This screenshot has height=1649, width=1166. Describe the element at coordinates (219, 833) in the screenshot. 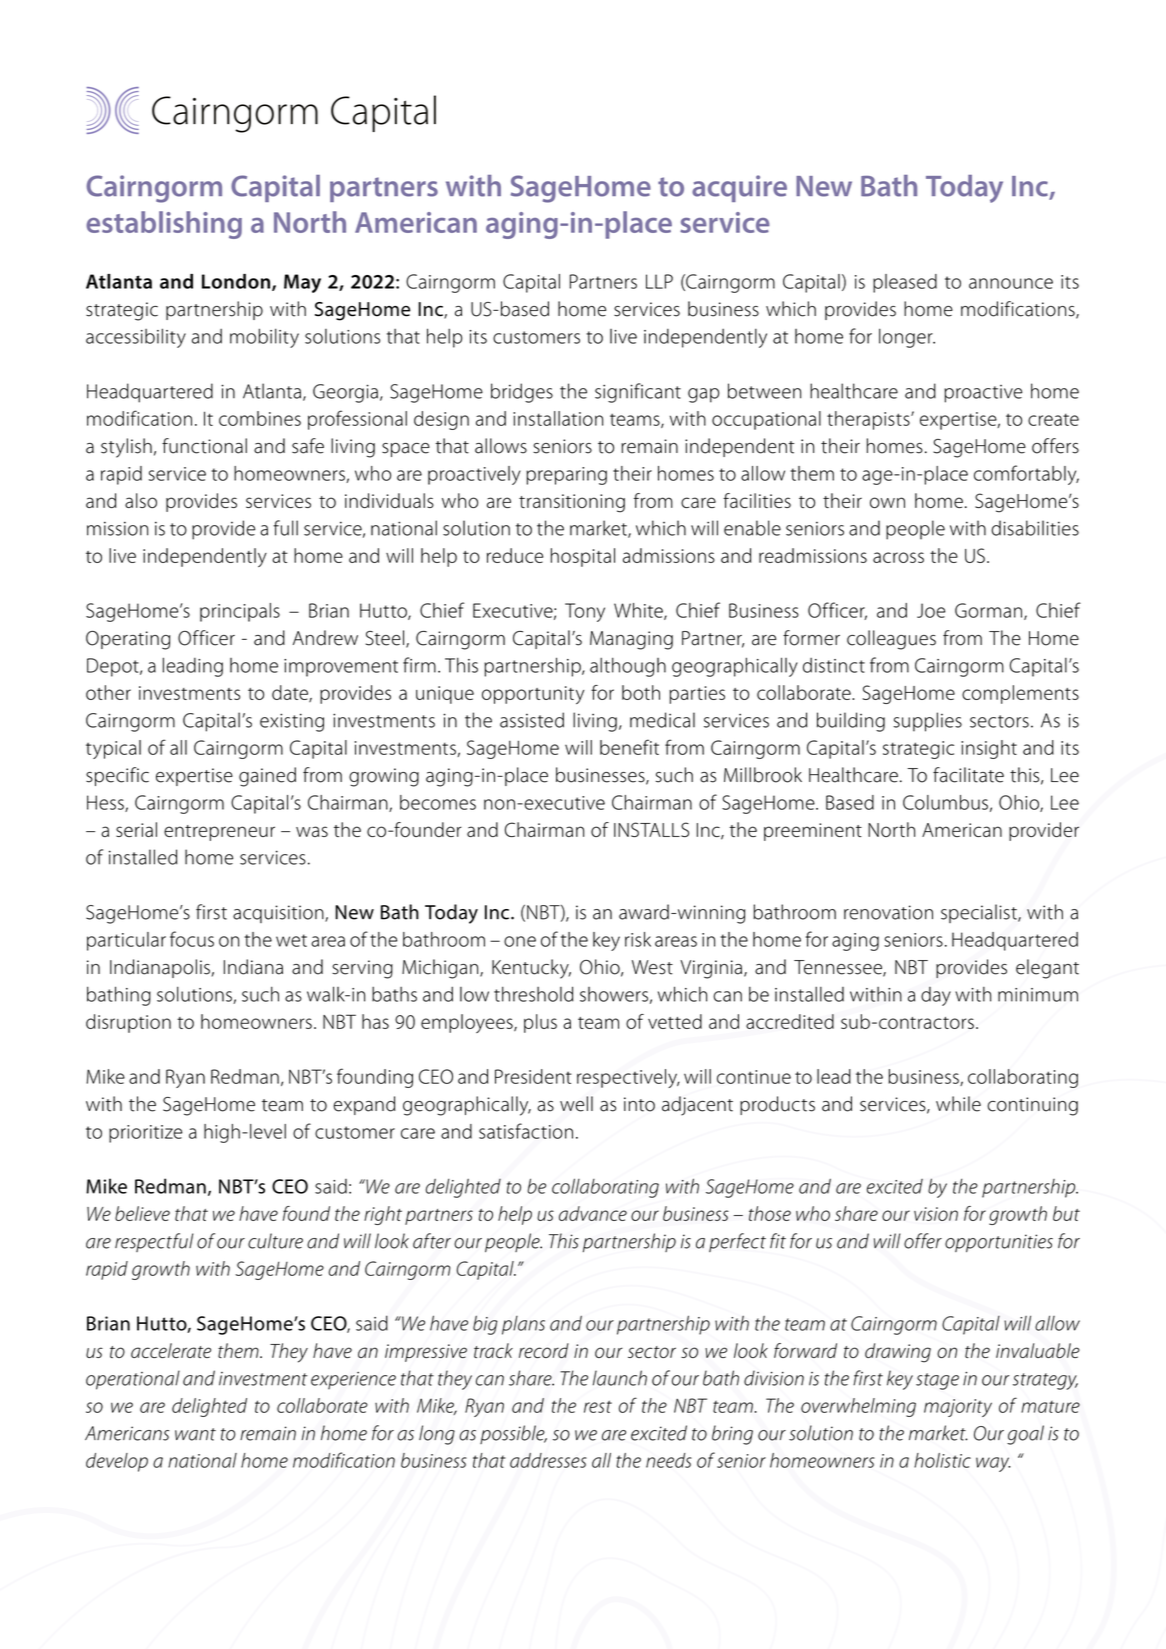

I see `entrepreneur` at that location.
